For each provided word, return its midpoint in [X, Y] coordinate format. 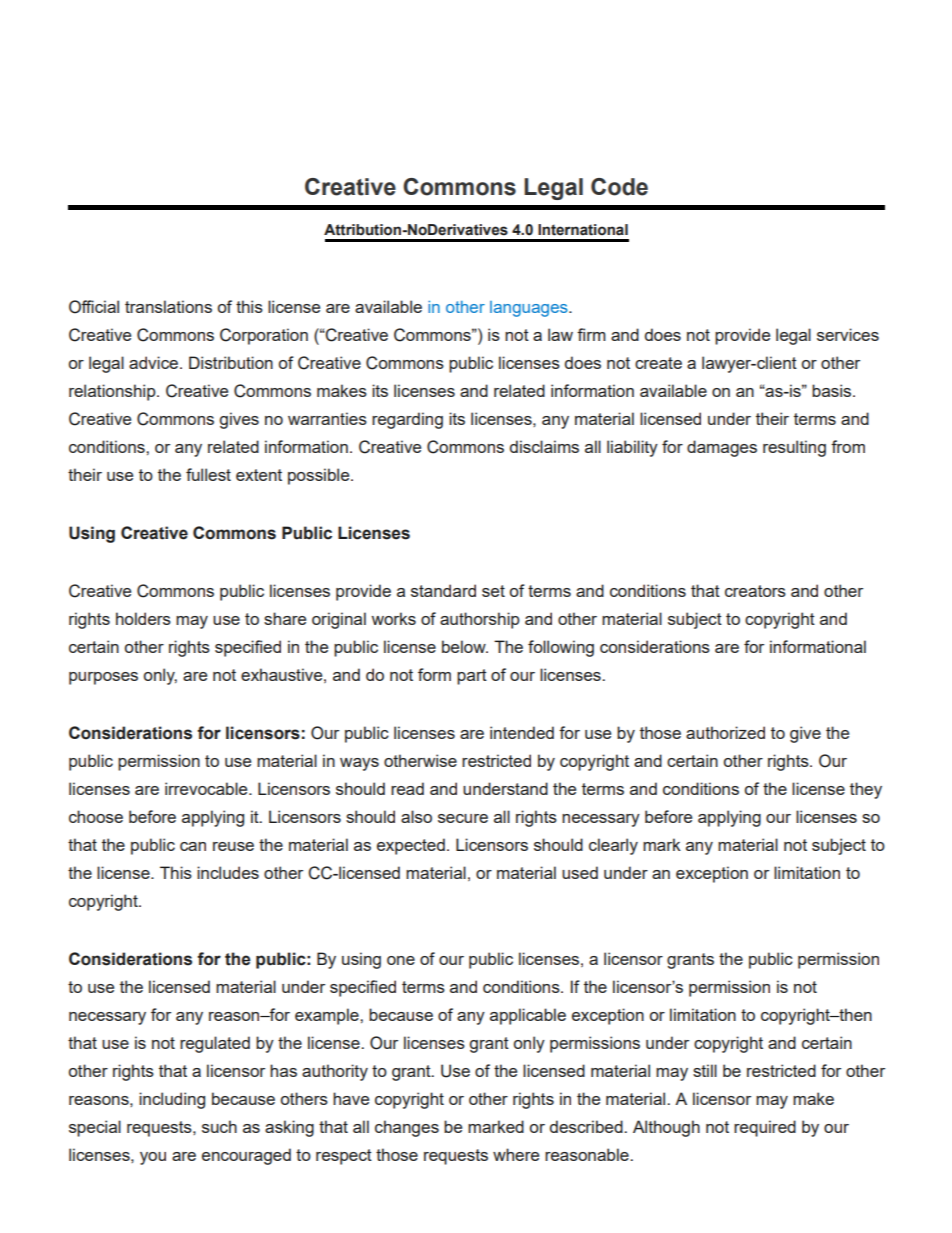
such [219, 1126]
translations [168, 306]
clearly [613, 846]
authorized [725, 732]
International [583, 230]
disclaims [544, 446]
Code [619, 187]
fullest [208, 474]
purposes [103, 678]
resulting [794, 448]
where [516, 1154]
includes [228, 872]
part [472, 677]
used [580, 872]
